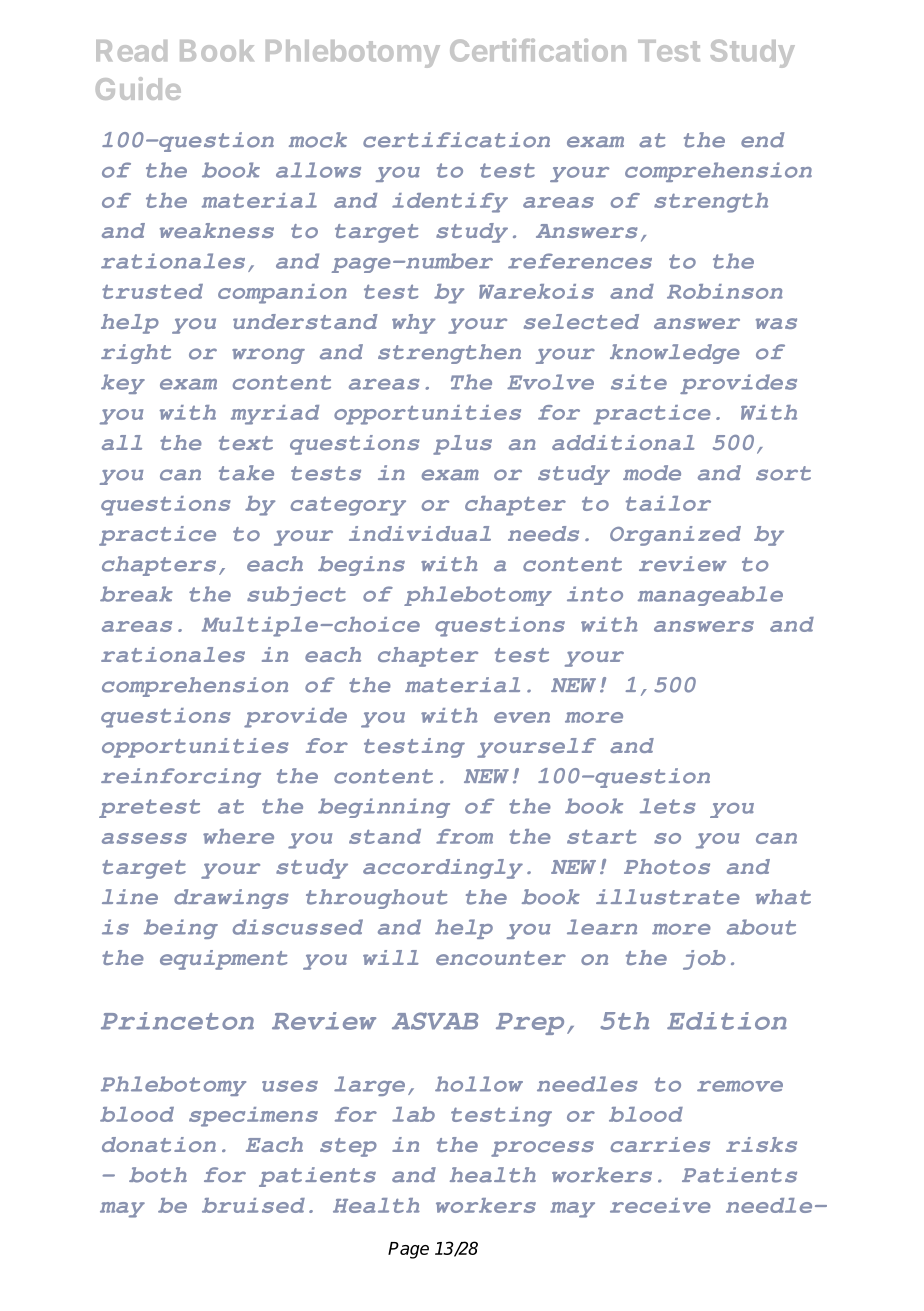 This screenshot has height=1311, width=924. I want to click on lab, so click(413, 1114).
